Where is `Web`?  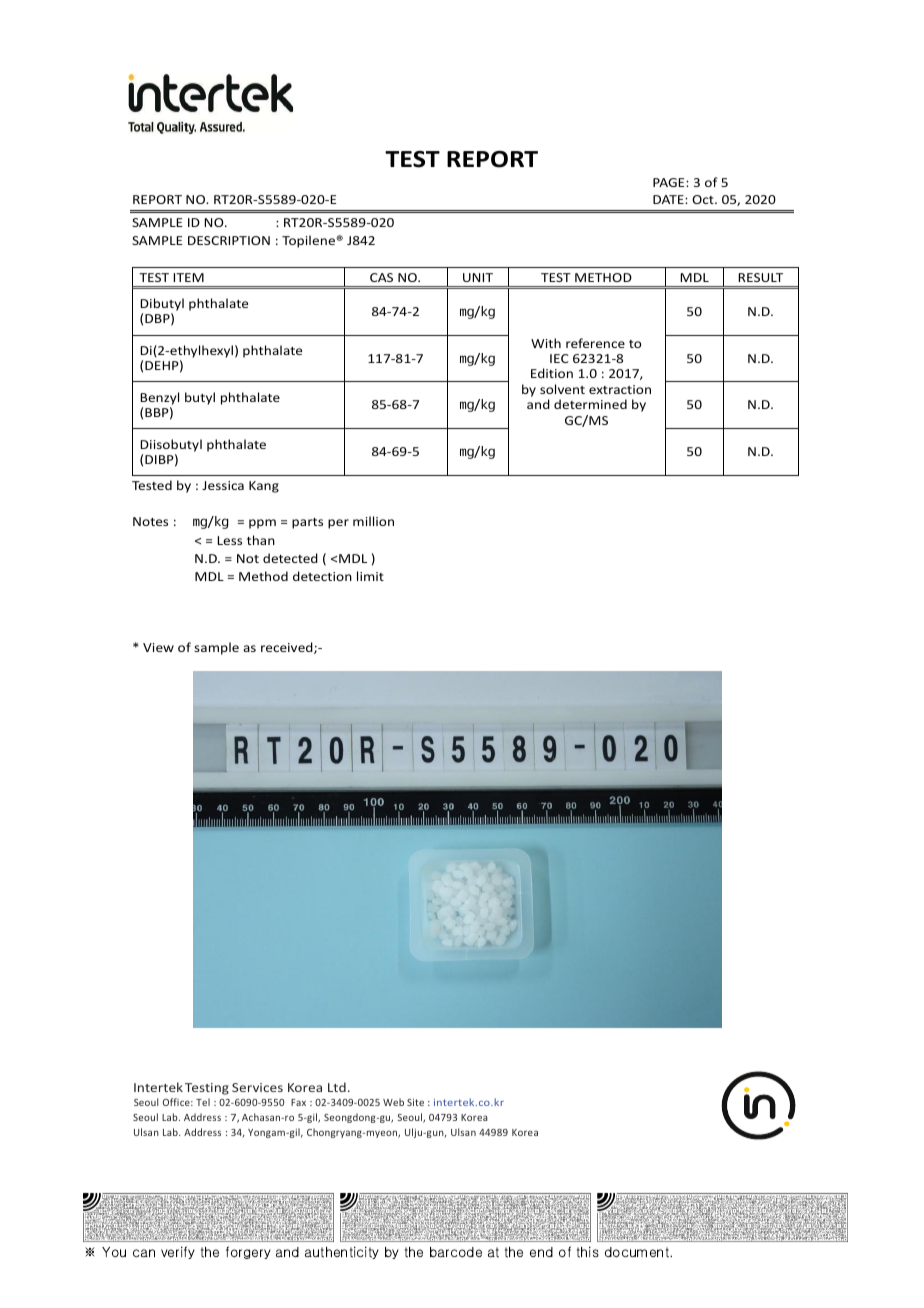
Web is located at coordinates (393, 1102).
